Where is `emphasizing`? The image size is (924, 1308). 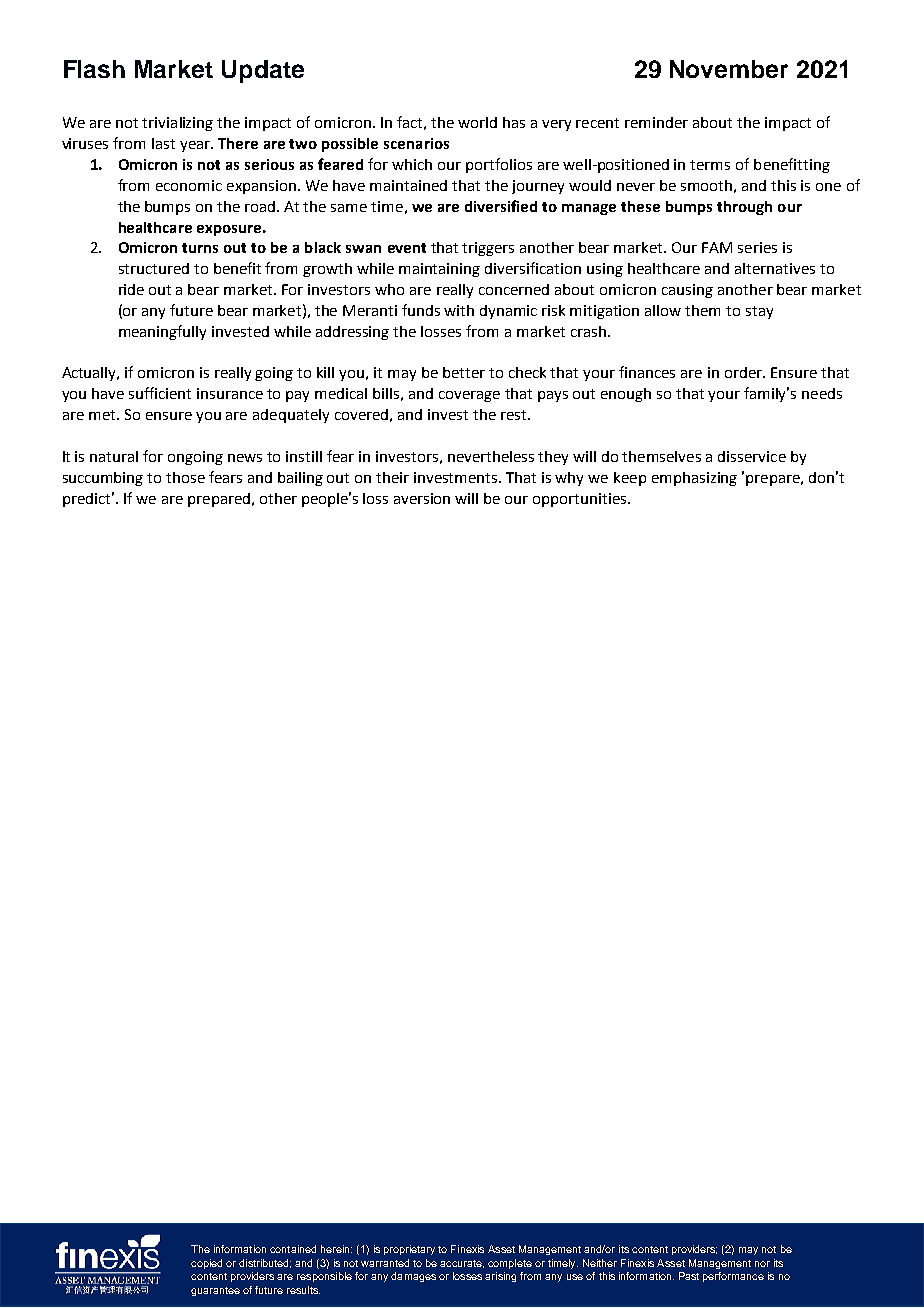
emphasizing is located at coordinates (694, 479).
